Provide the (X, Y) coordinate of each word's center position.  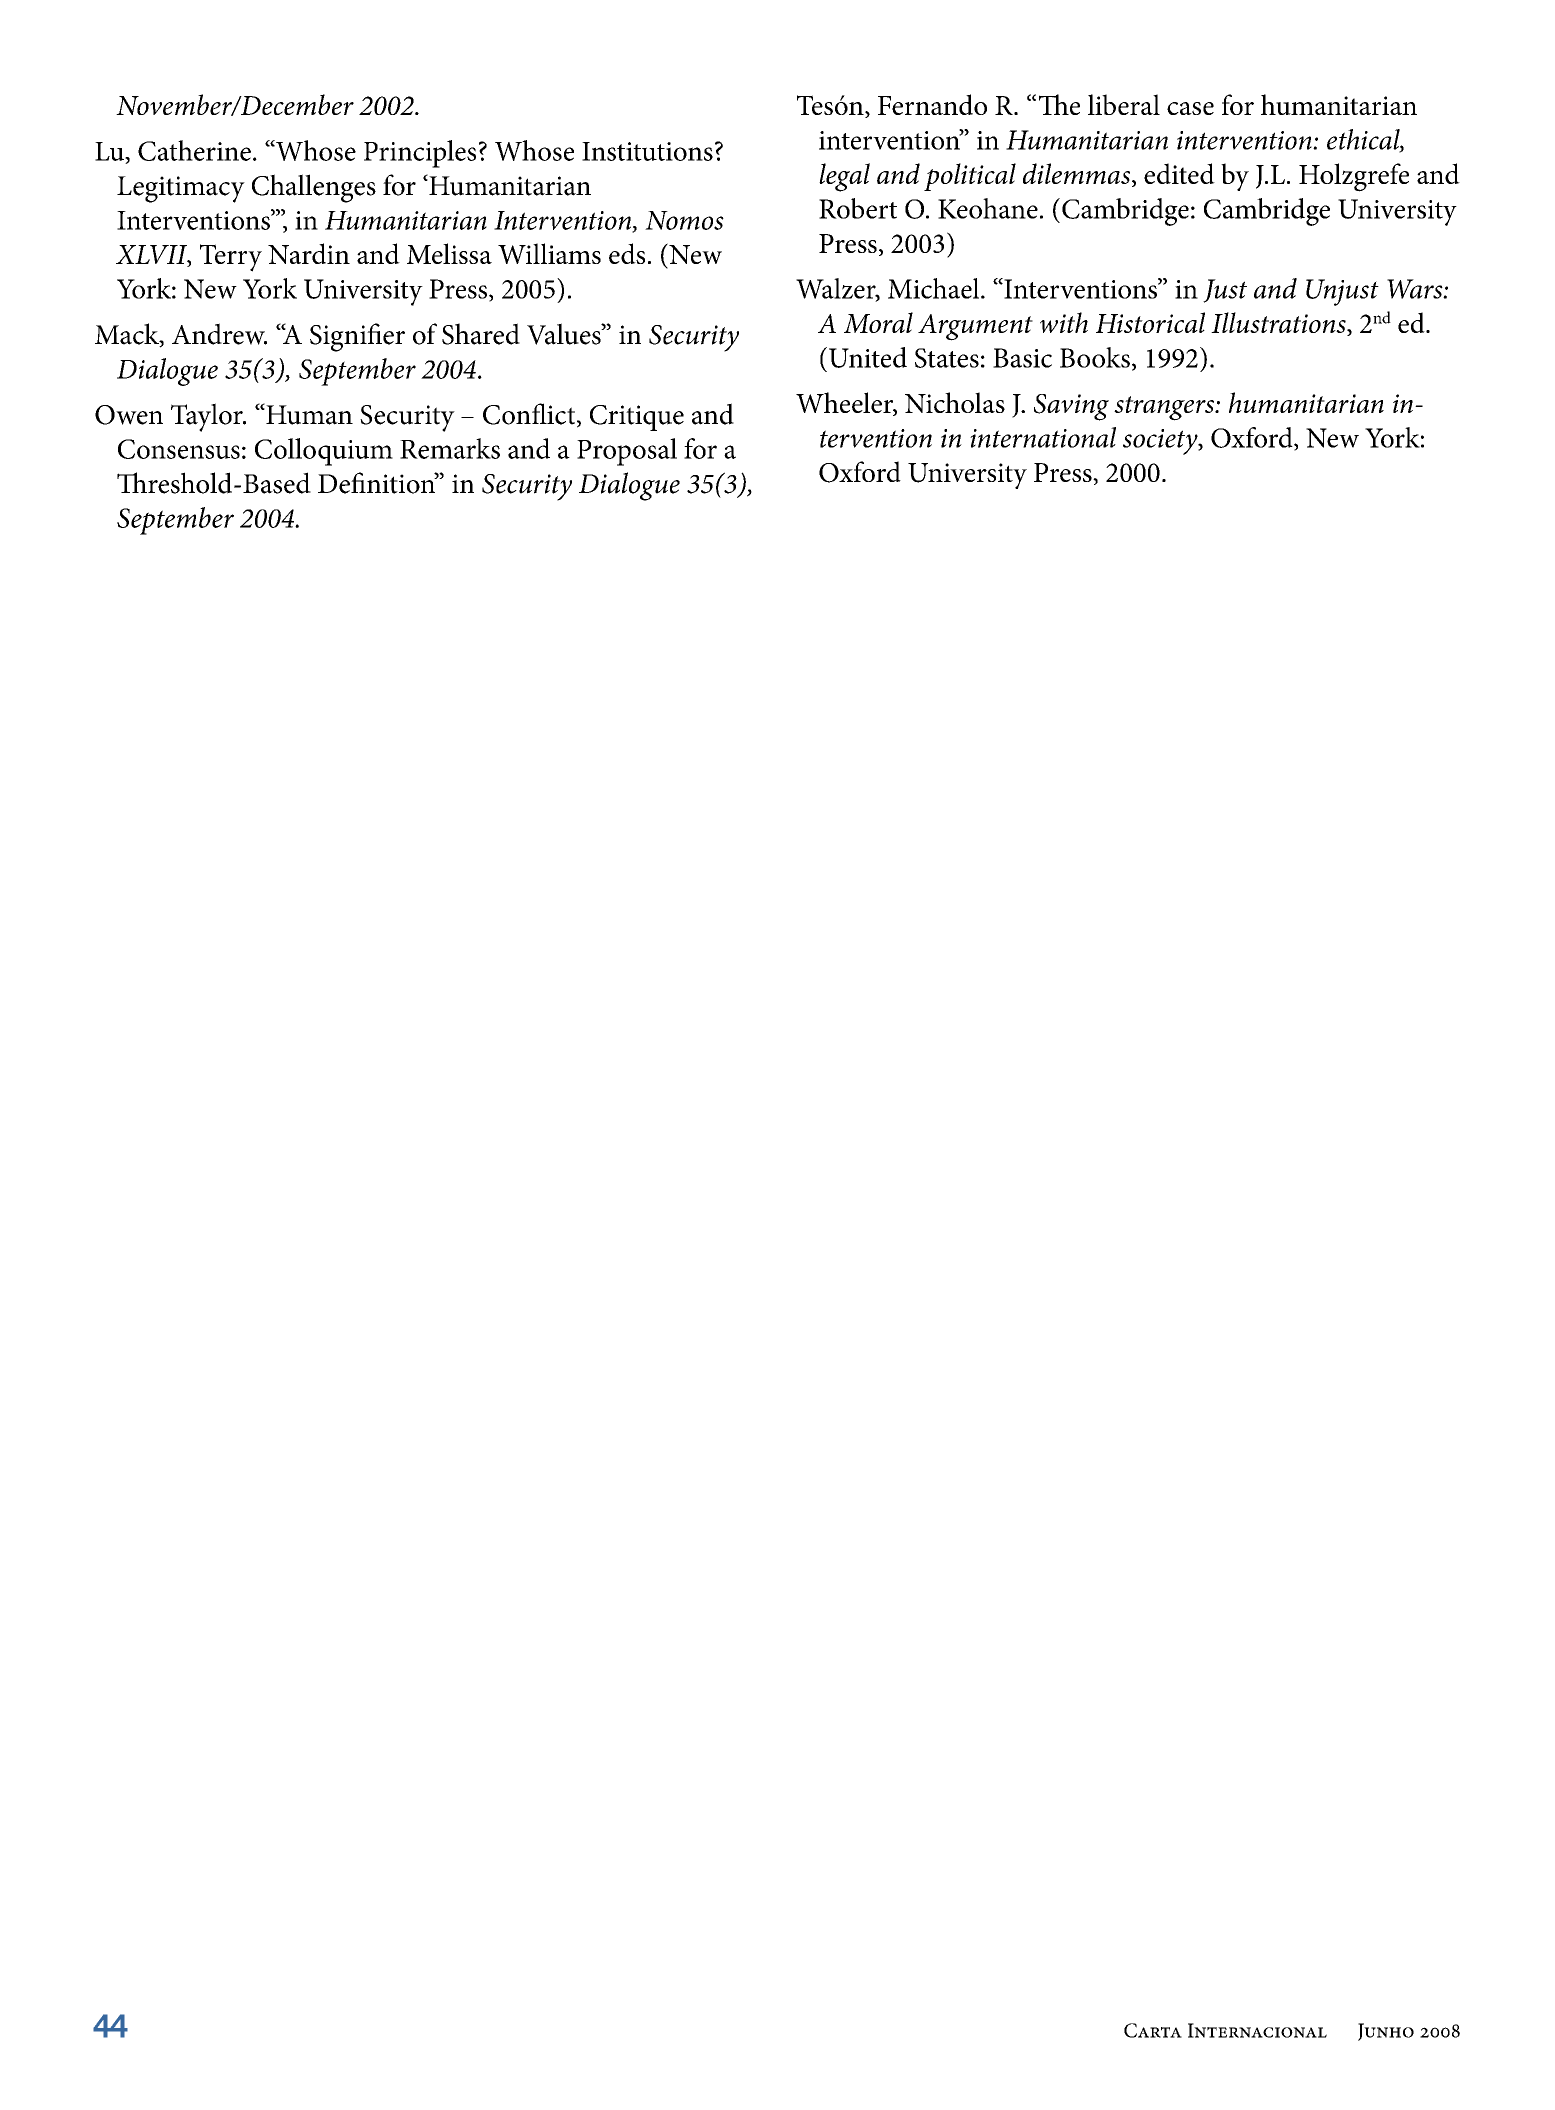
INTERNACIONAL (1257, 2030)
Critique (637, 418)
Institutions (647, 151)
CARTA (1153, 2030)
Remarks (450, 448)
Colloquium (324, 452)
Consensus (179, 449)
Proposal (627, 452)
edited (1179, 173)
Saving (1071, 407)
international (1043, 437)
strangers (1165, 408)
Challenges (314, 188)
